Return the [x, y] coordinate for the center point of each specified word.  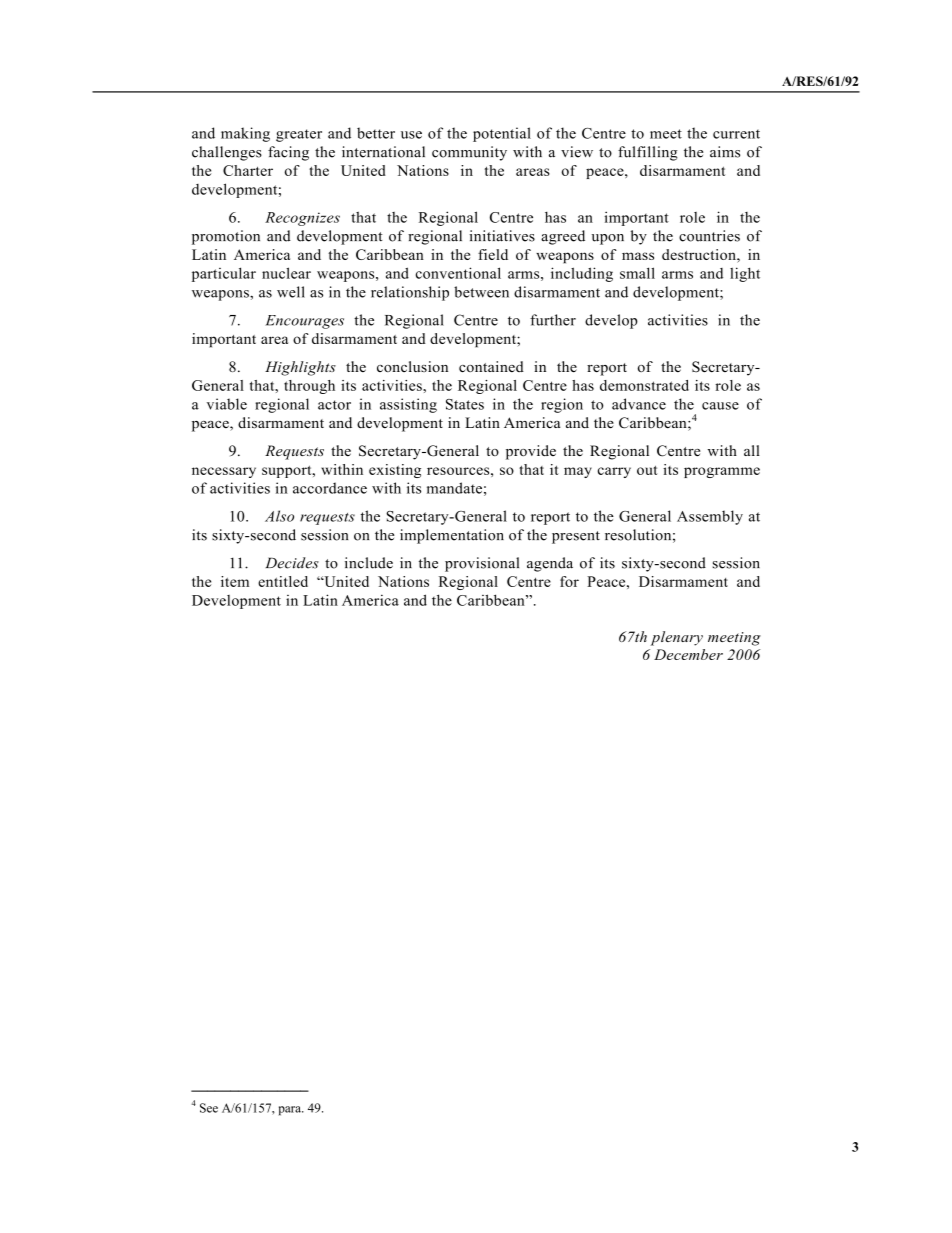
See [209, 1108]
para [291, 1111]
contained [491, 366]
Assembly [710, 517]
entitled [283, 581]
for [569, 581]
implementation [452, 536]
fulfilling [648, 153]
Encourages [304, 322]
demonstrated [644, 385]
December [688, 654]
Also [279, 516]
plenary [677, 638]
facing [288, 153]
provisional [482, 564]
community [469, 153]
